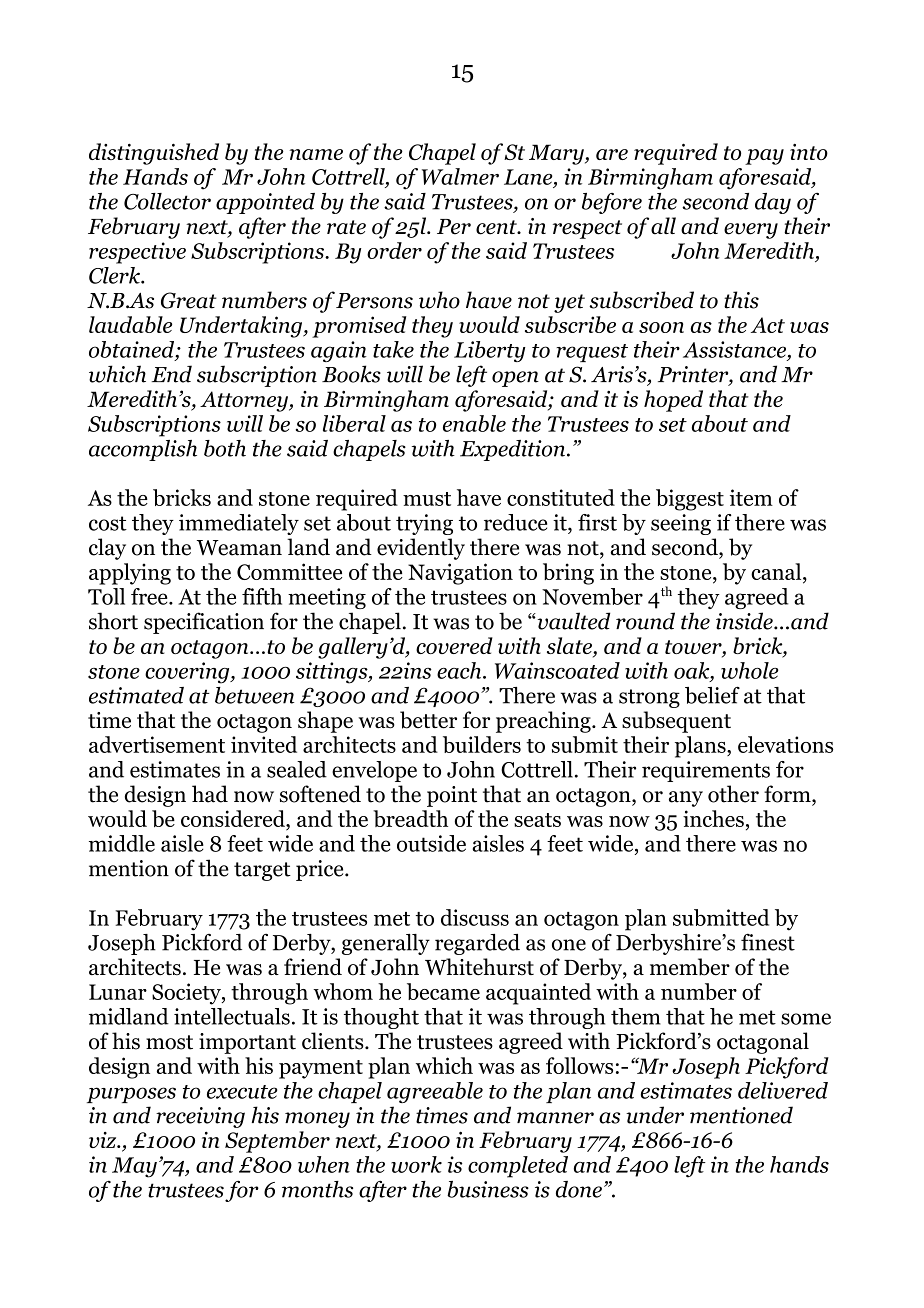 The width and height of the page is (924, 1308). What do you see at coordinates (768, 942) in the page?
I see `finest` at bounding box center [768, 942].
